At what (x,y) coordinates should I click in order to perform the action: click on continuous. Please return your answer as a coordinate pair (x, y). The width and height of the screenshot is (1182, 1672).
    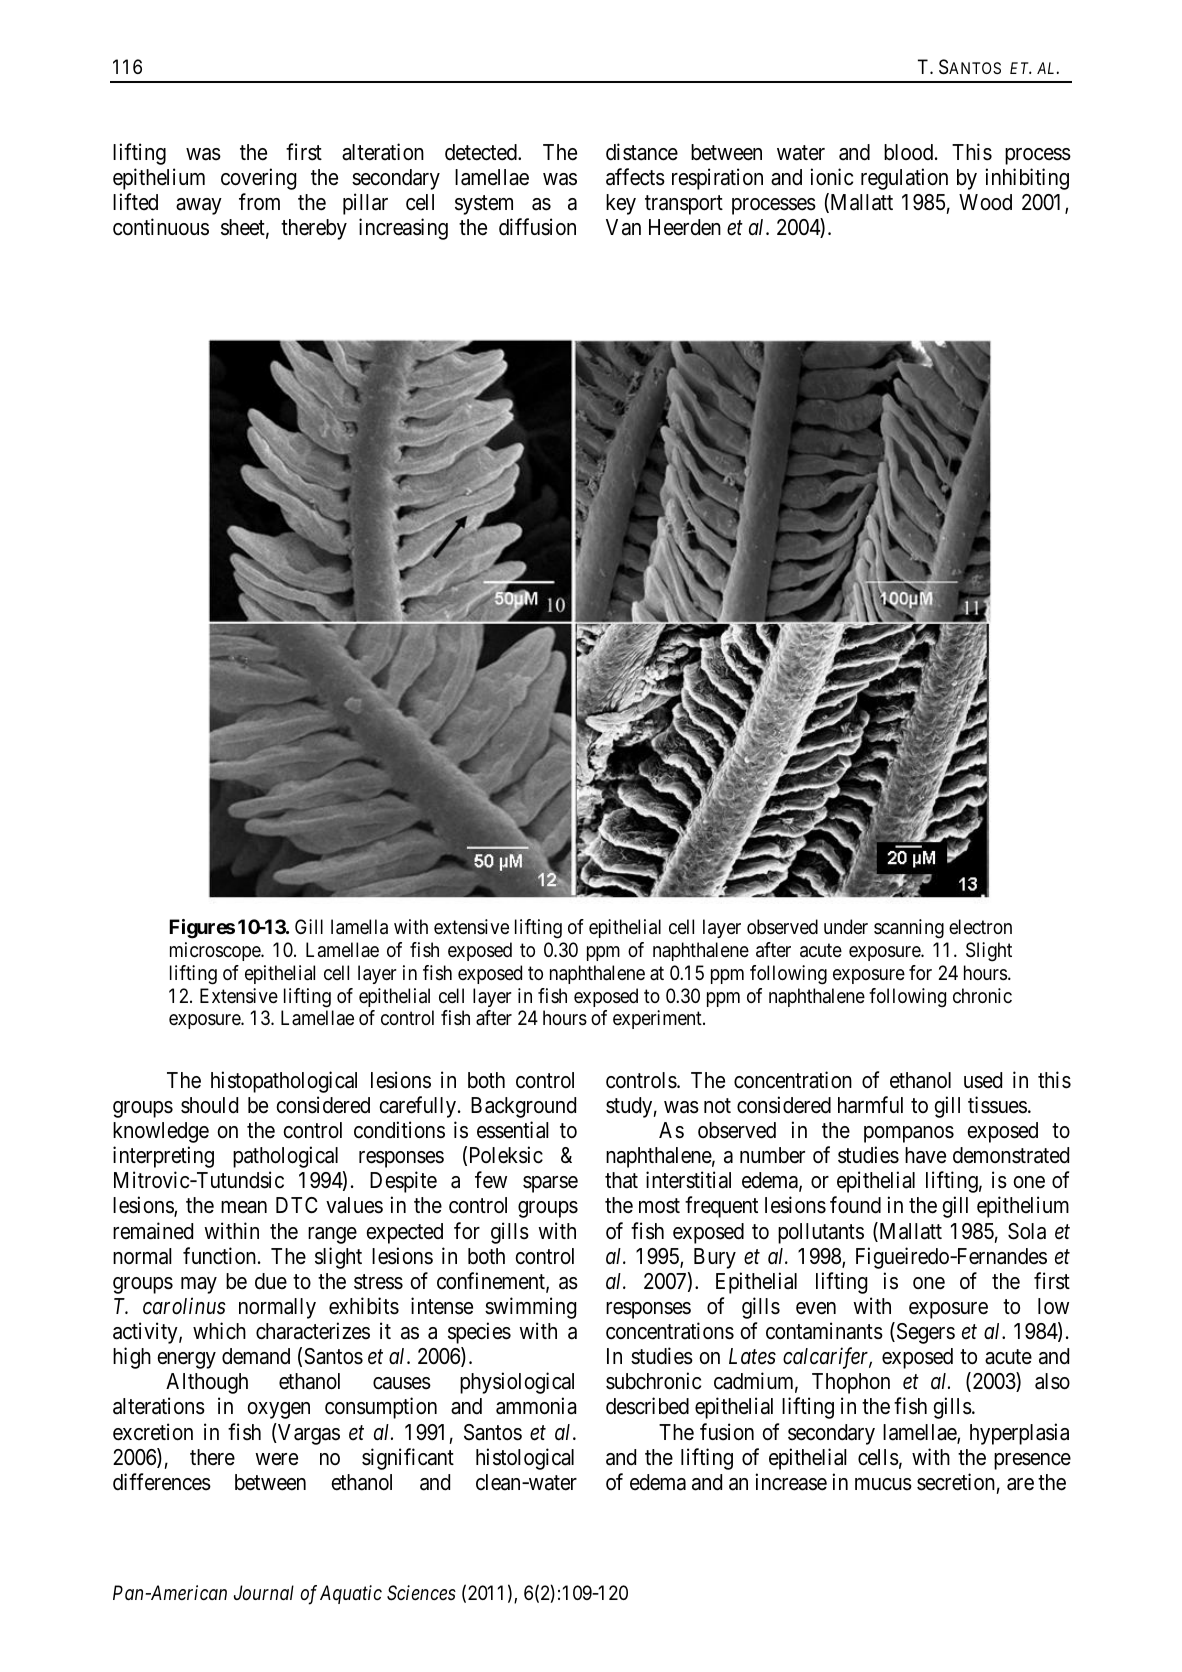
    Looking at the image, I should click on (161, 227).
